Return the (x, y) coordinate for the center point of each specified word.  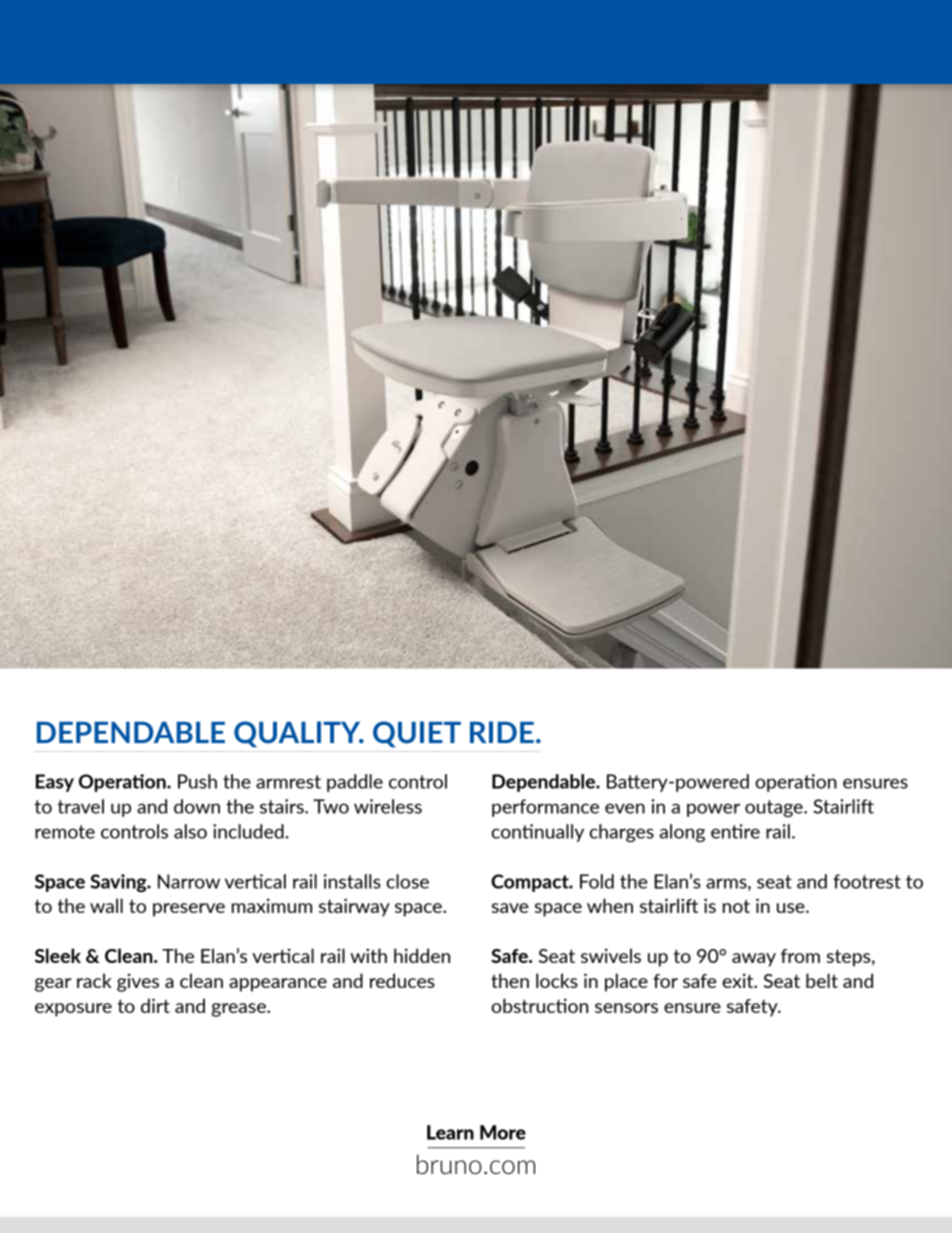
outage (775, 808)
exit (739, 980)
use (792, 908)
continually (538, 833)
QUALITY (298, 734)
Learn (450, 1132)
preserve (189, 910)
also (190, 831)
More (503, 1132)
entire (735, 831)
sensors (626, 1008)
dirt (155, 1005)
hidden (422, 955)
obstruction (540, 1005)
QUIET (417, 734)
